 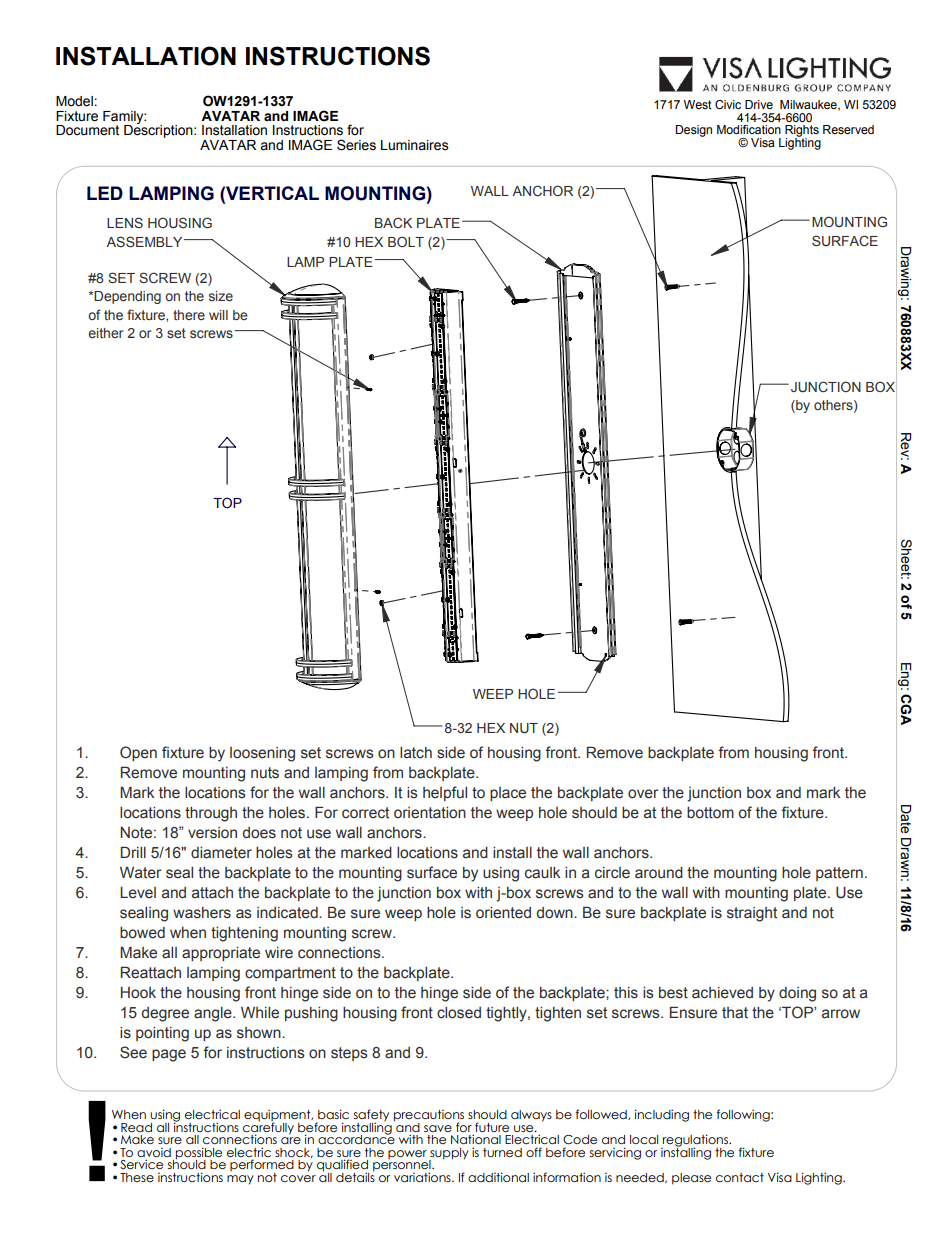 What do you see at coordinates (87, 130) in the screenshot?
I see `Document` at bounding box center [87, 130].
